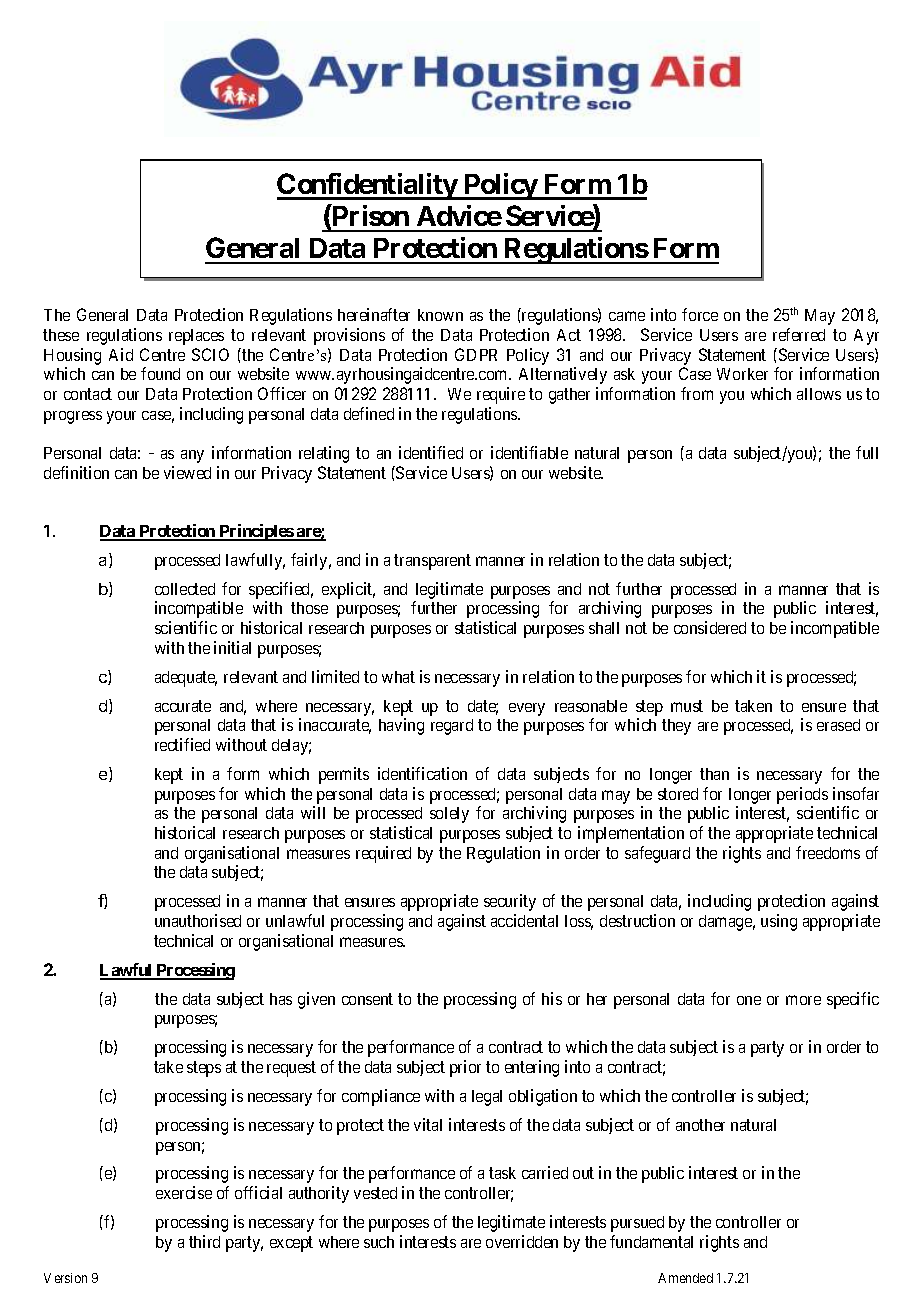 This screenshot has height=1308, width=924. I want to click on third, so click(204, 1241).
